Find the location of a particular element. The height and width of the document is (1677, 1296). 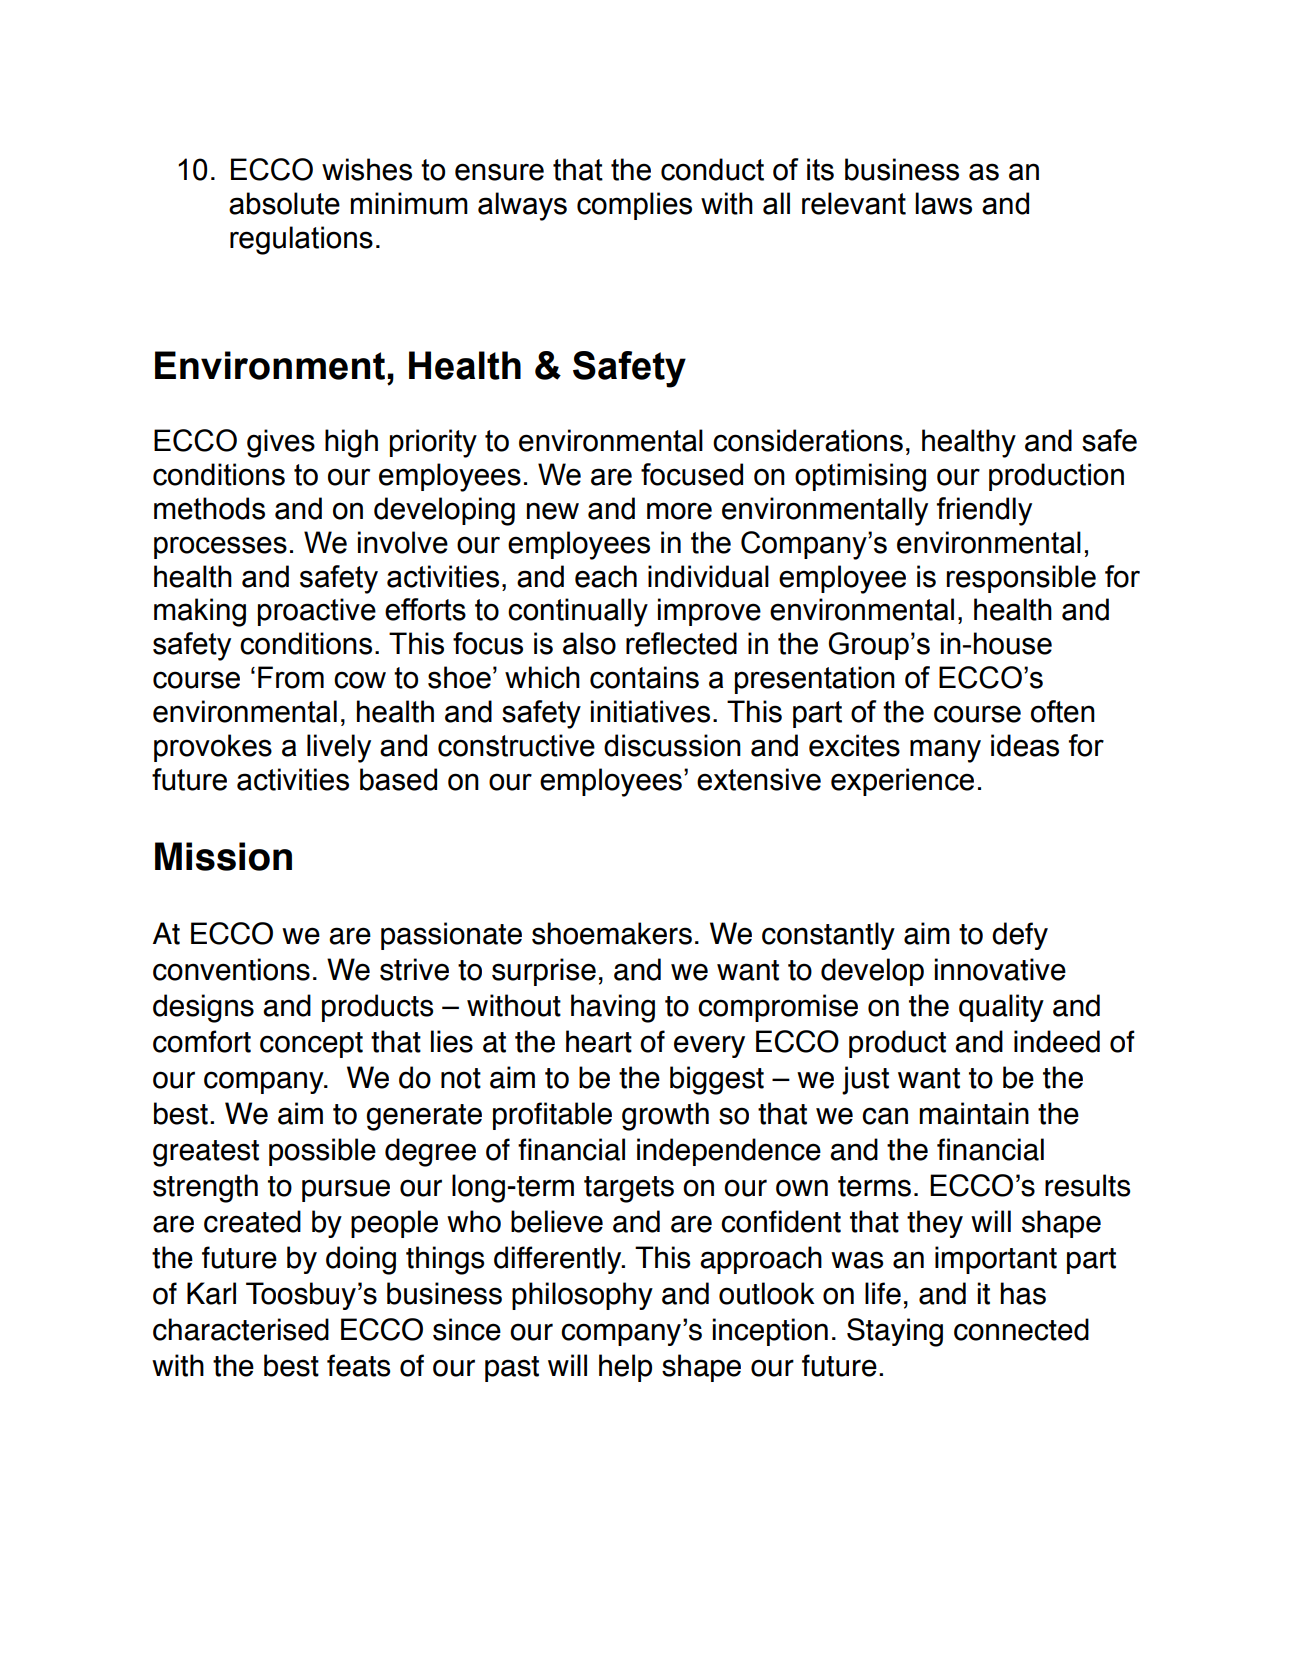

lively is located at coordinates (339, 748).
